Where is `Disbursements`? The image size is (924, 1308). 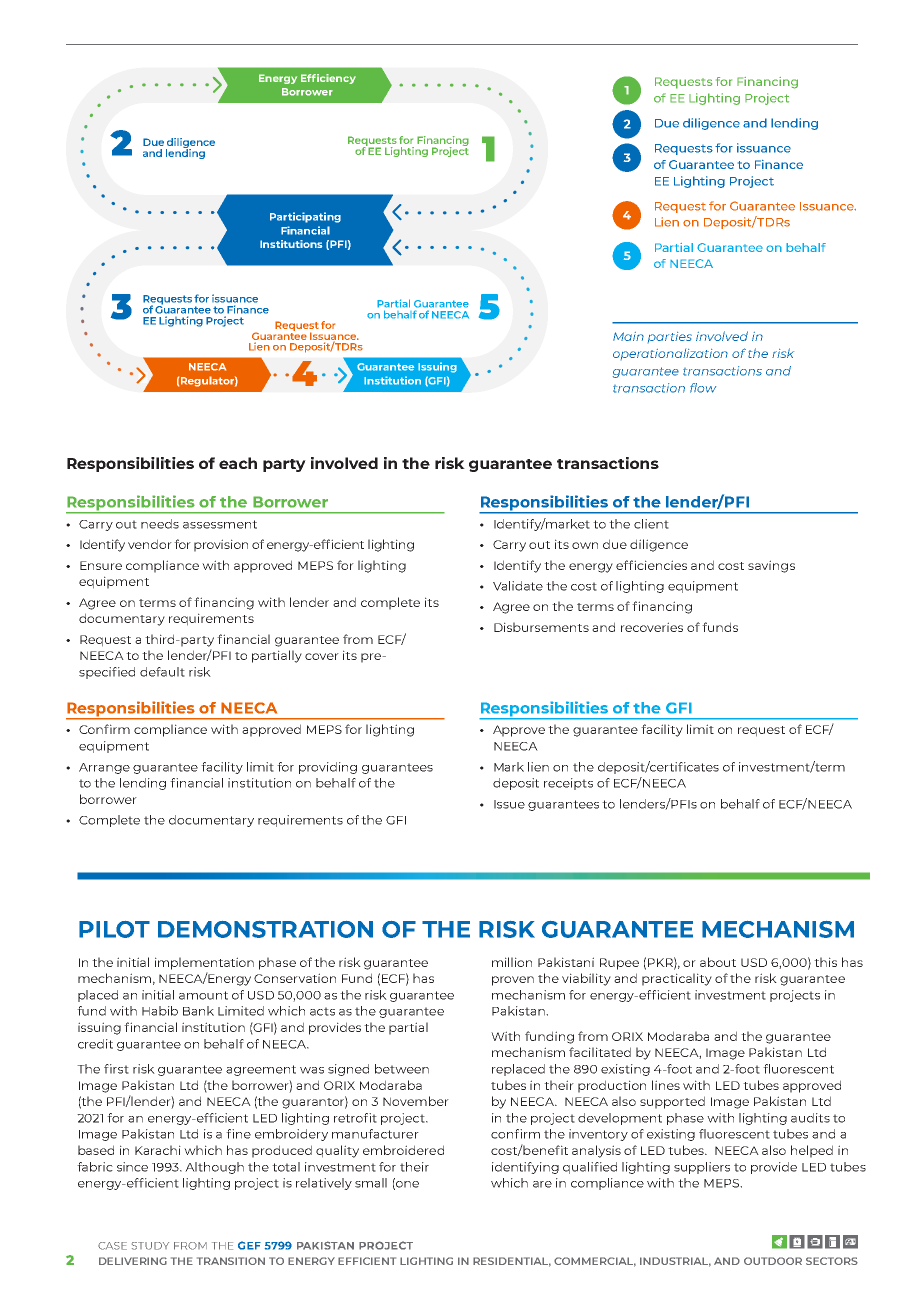
Disbursements is located at coordinates (541, 627).
